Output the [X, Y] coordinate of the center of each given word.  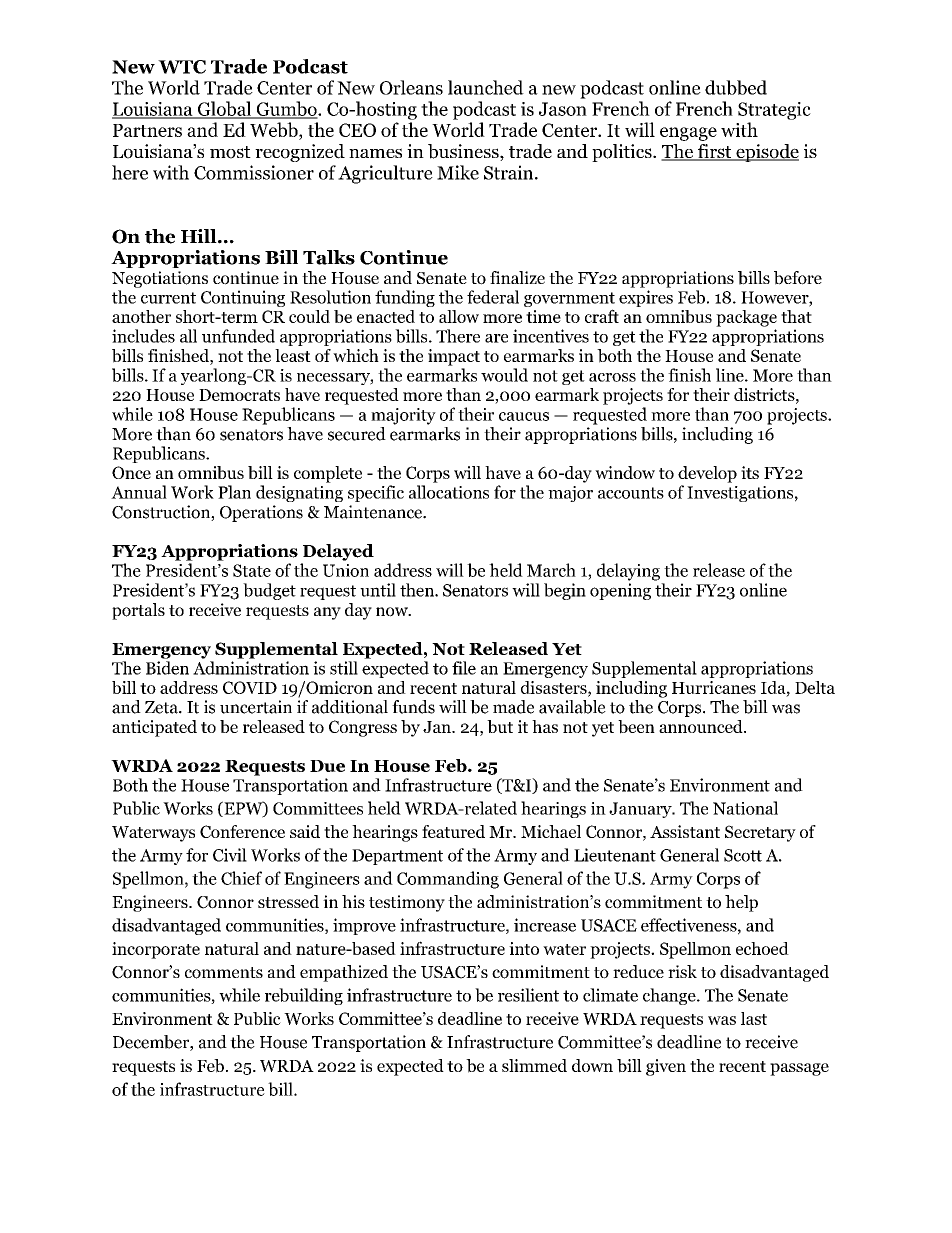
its [750, 472]
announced [702, 726]
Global [225, 110]
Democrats [239, 395]
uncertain [256, 707]
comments [224, 973]
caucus [524, 416]
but [500, 726]
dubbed [736, 87]
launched [486, 87]
